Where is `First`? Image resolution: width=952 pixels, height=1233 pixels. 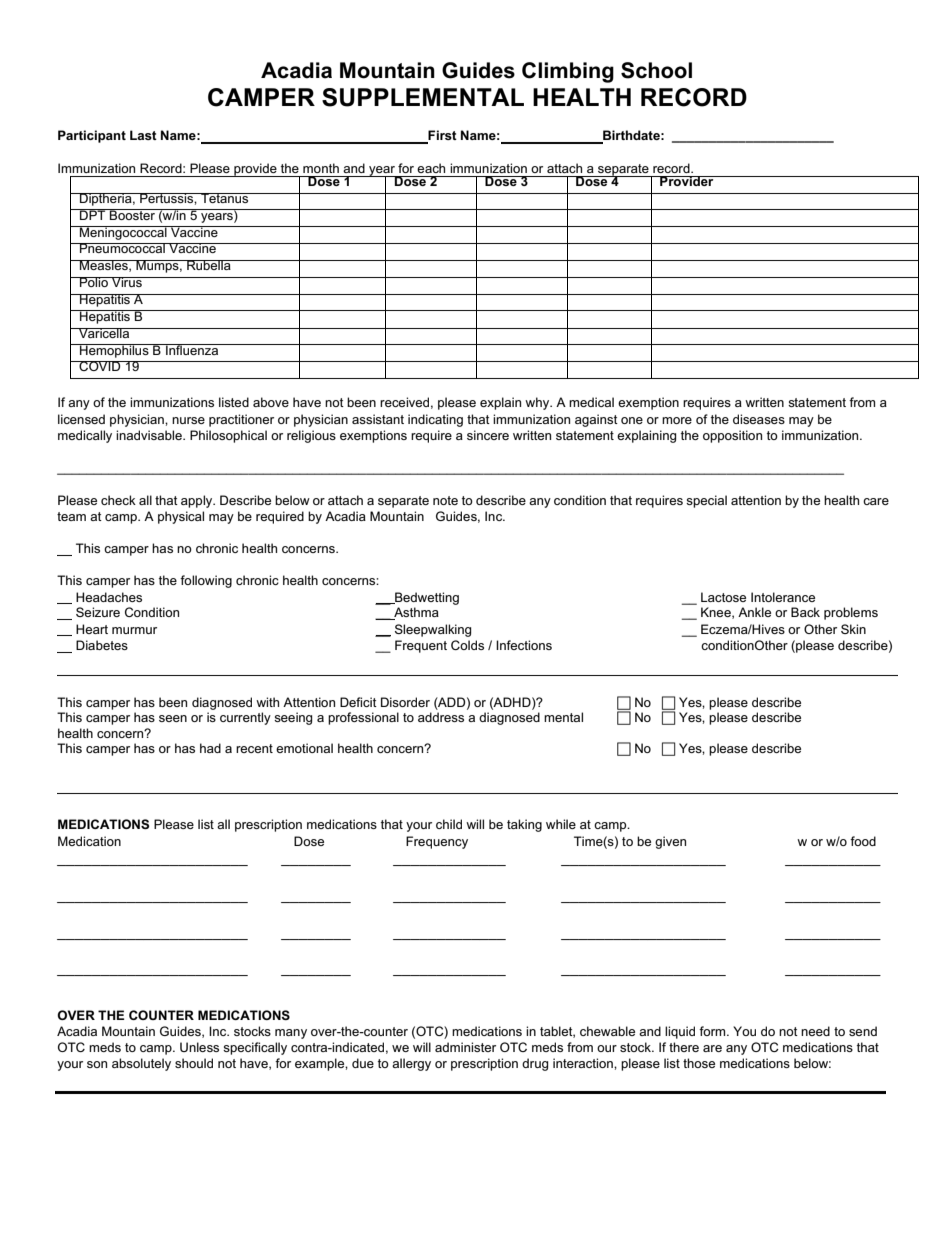 First is located at coordinates (441, 136).
